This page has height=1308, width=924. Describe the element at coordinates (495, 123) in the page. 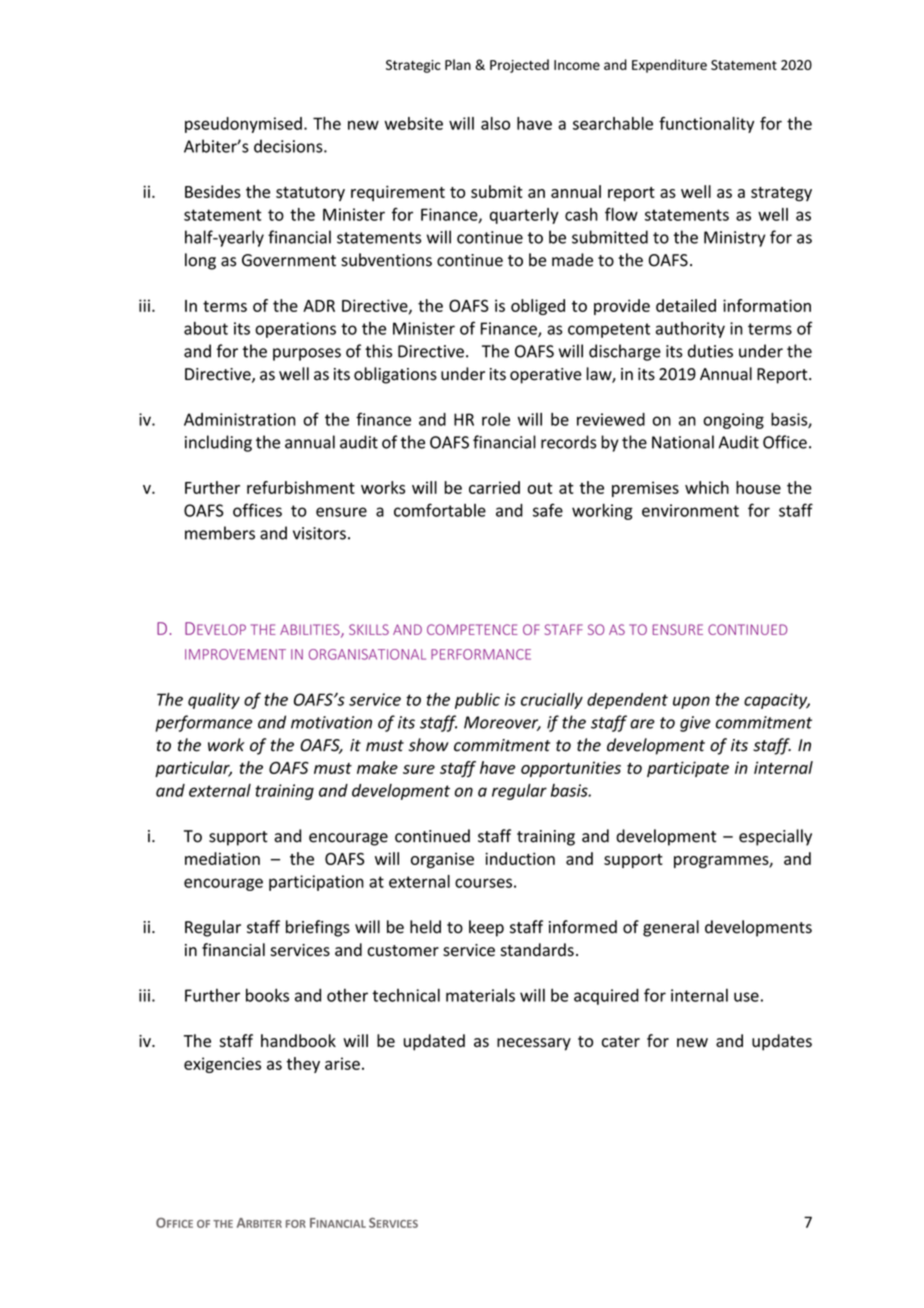

I see `also` at that location.
